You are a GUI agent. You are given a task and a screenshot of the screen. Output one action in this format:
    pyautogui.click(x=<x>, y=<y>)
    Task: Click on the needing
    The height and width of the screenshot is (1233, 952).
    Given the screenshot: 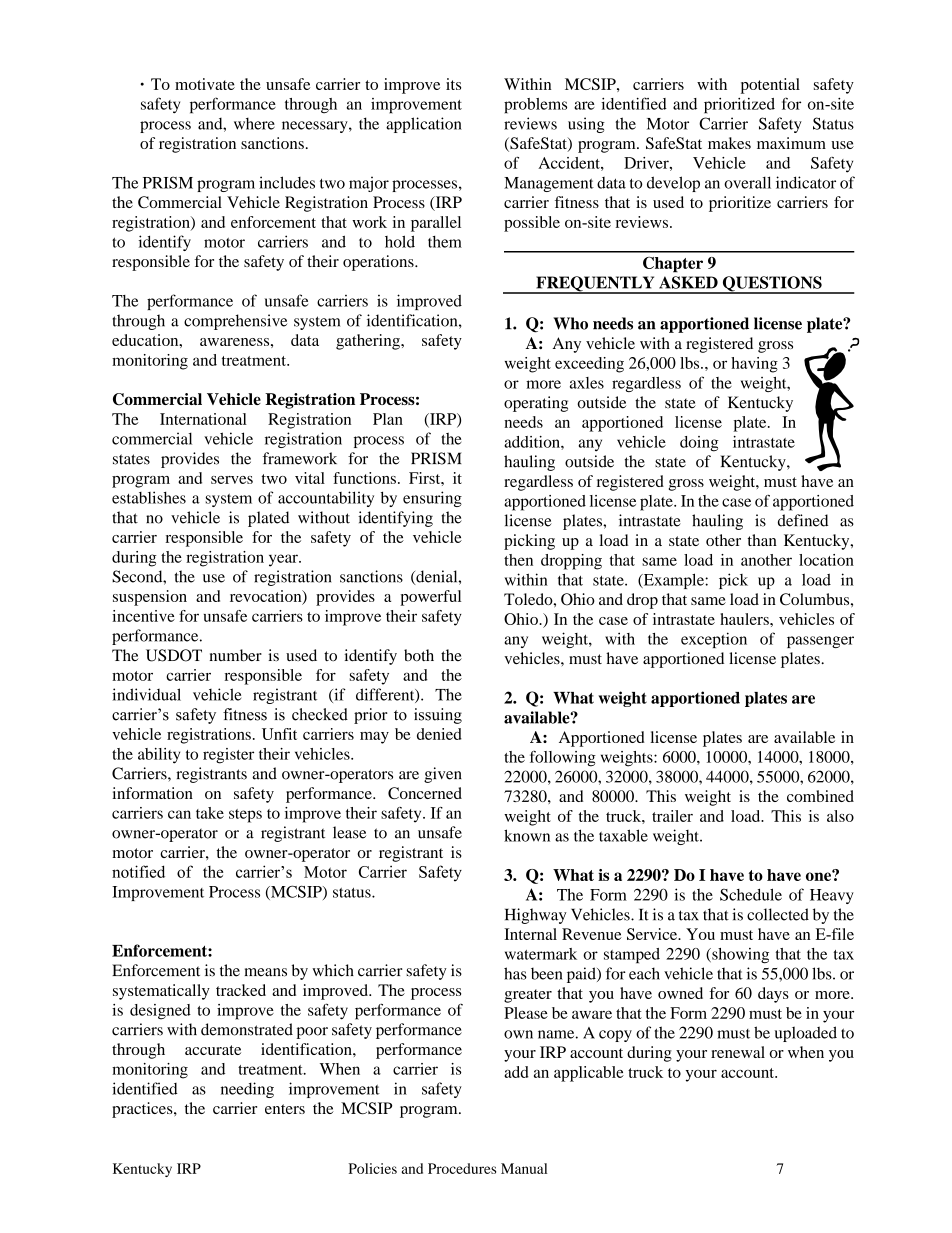 What is the action you would take?
    pyautogui.click(x=247, y=1090)
